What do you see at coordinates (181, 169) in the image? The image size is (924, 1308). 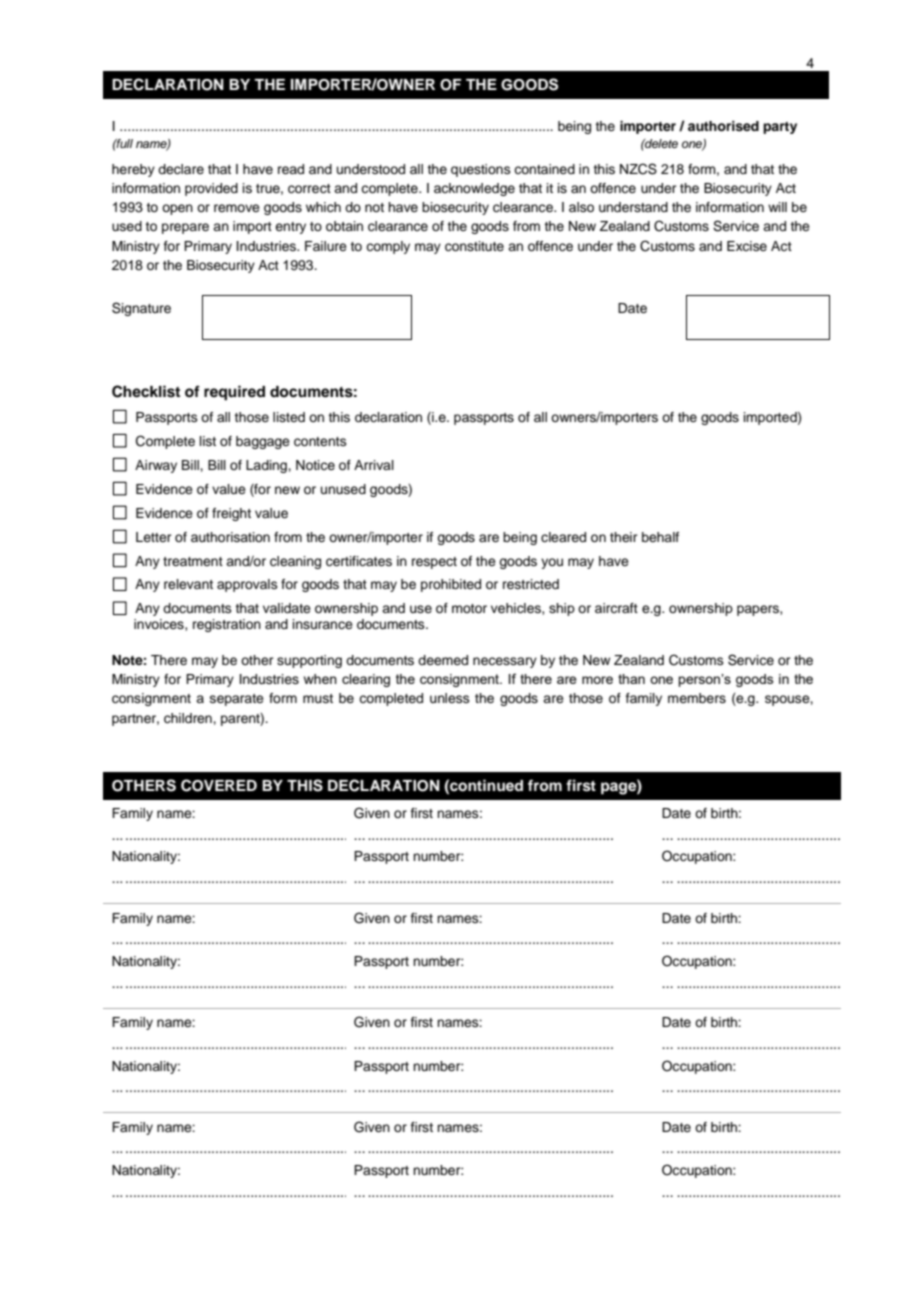 I see `declare` at bounding box center [181, 169].
